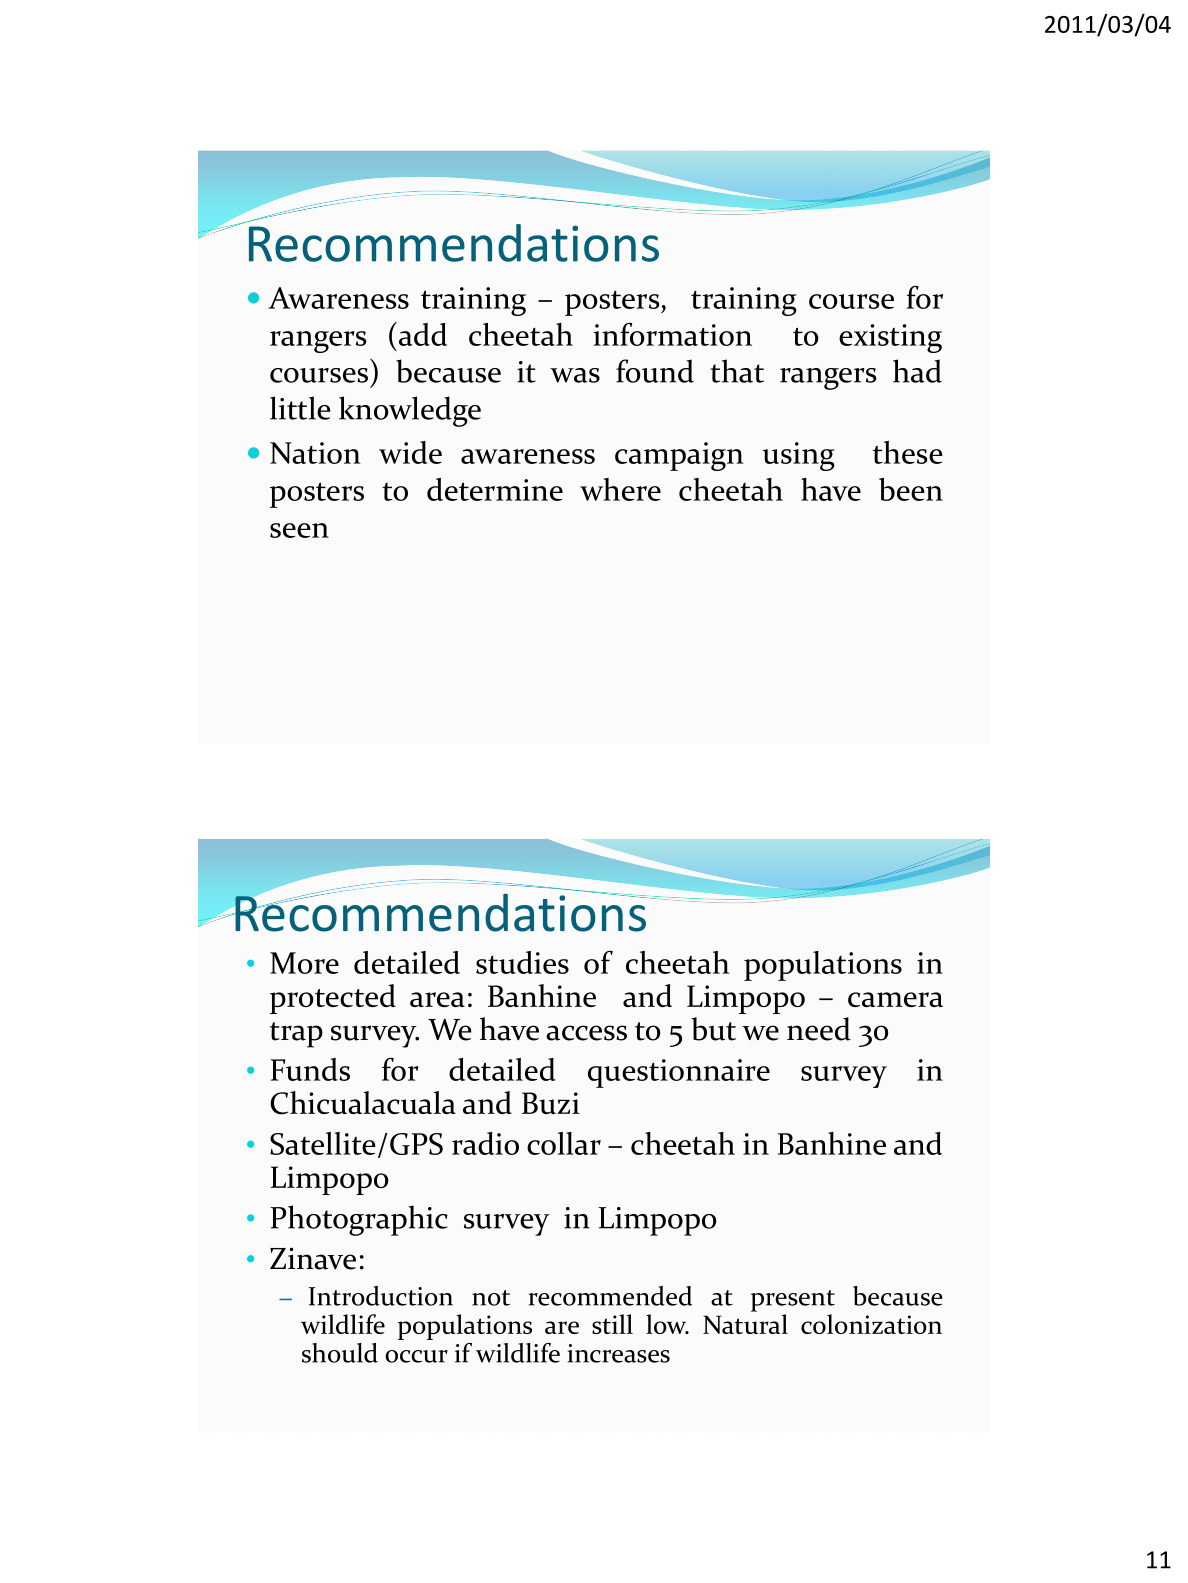 This document has height=1583, width=1188. What do you see at coordinates (522, 962) in the document?
I see `studies` at bounding box center [522, 962].
